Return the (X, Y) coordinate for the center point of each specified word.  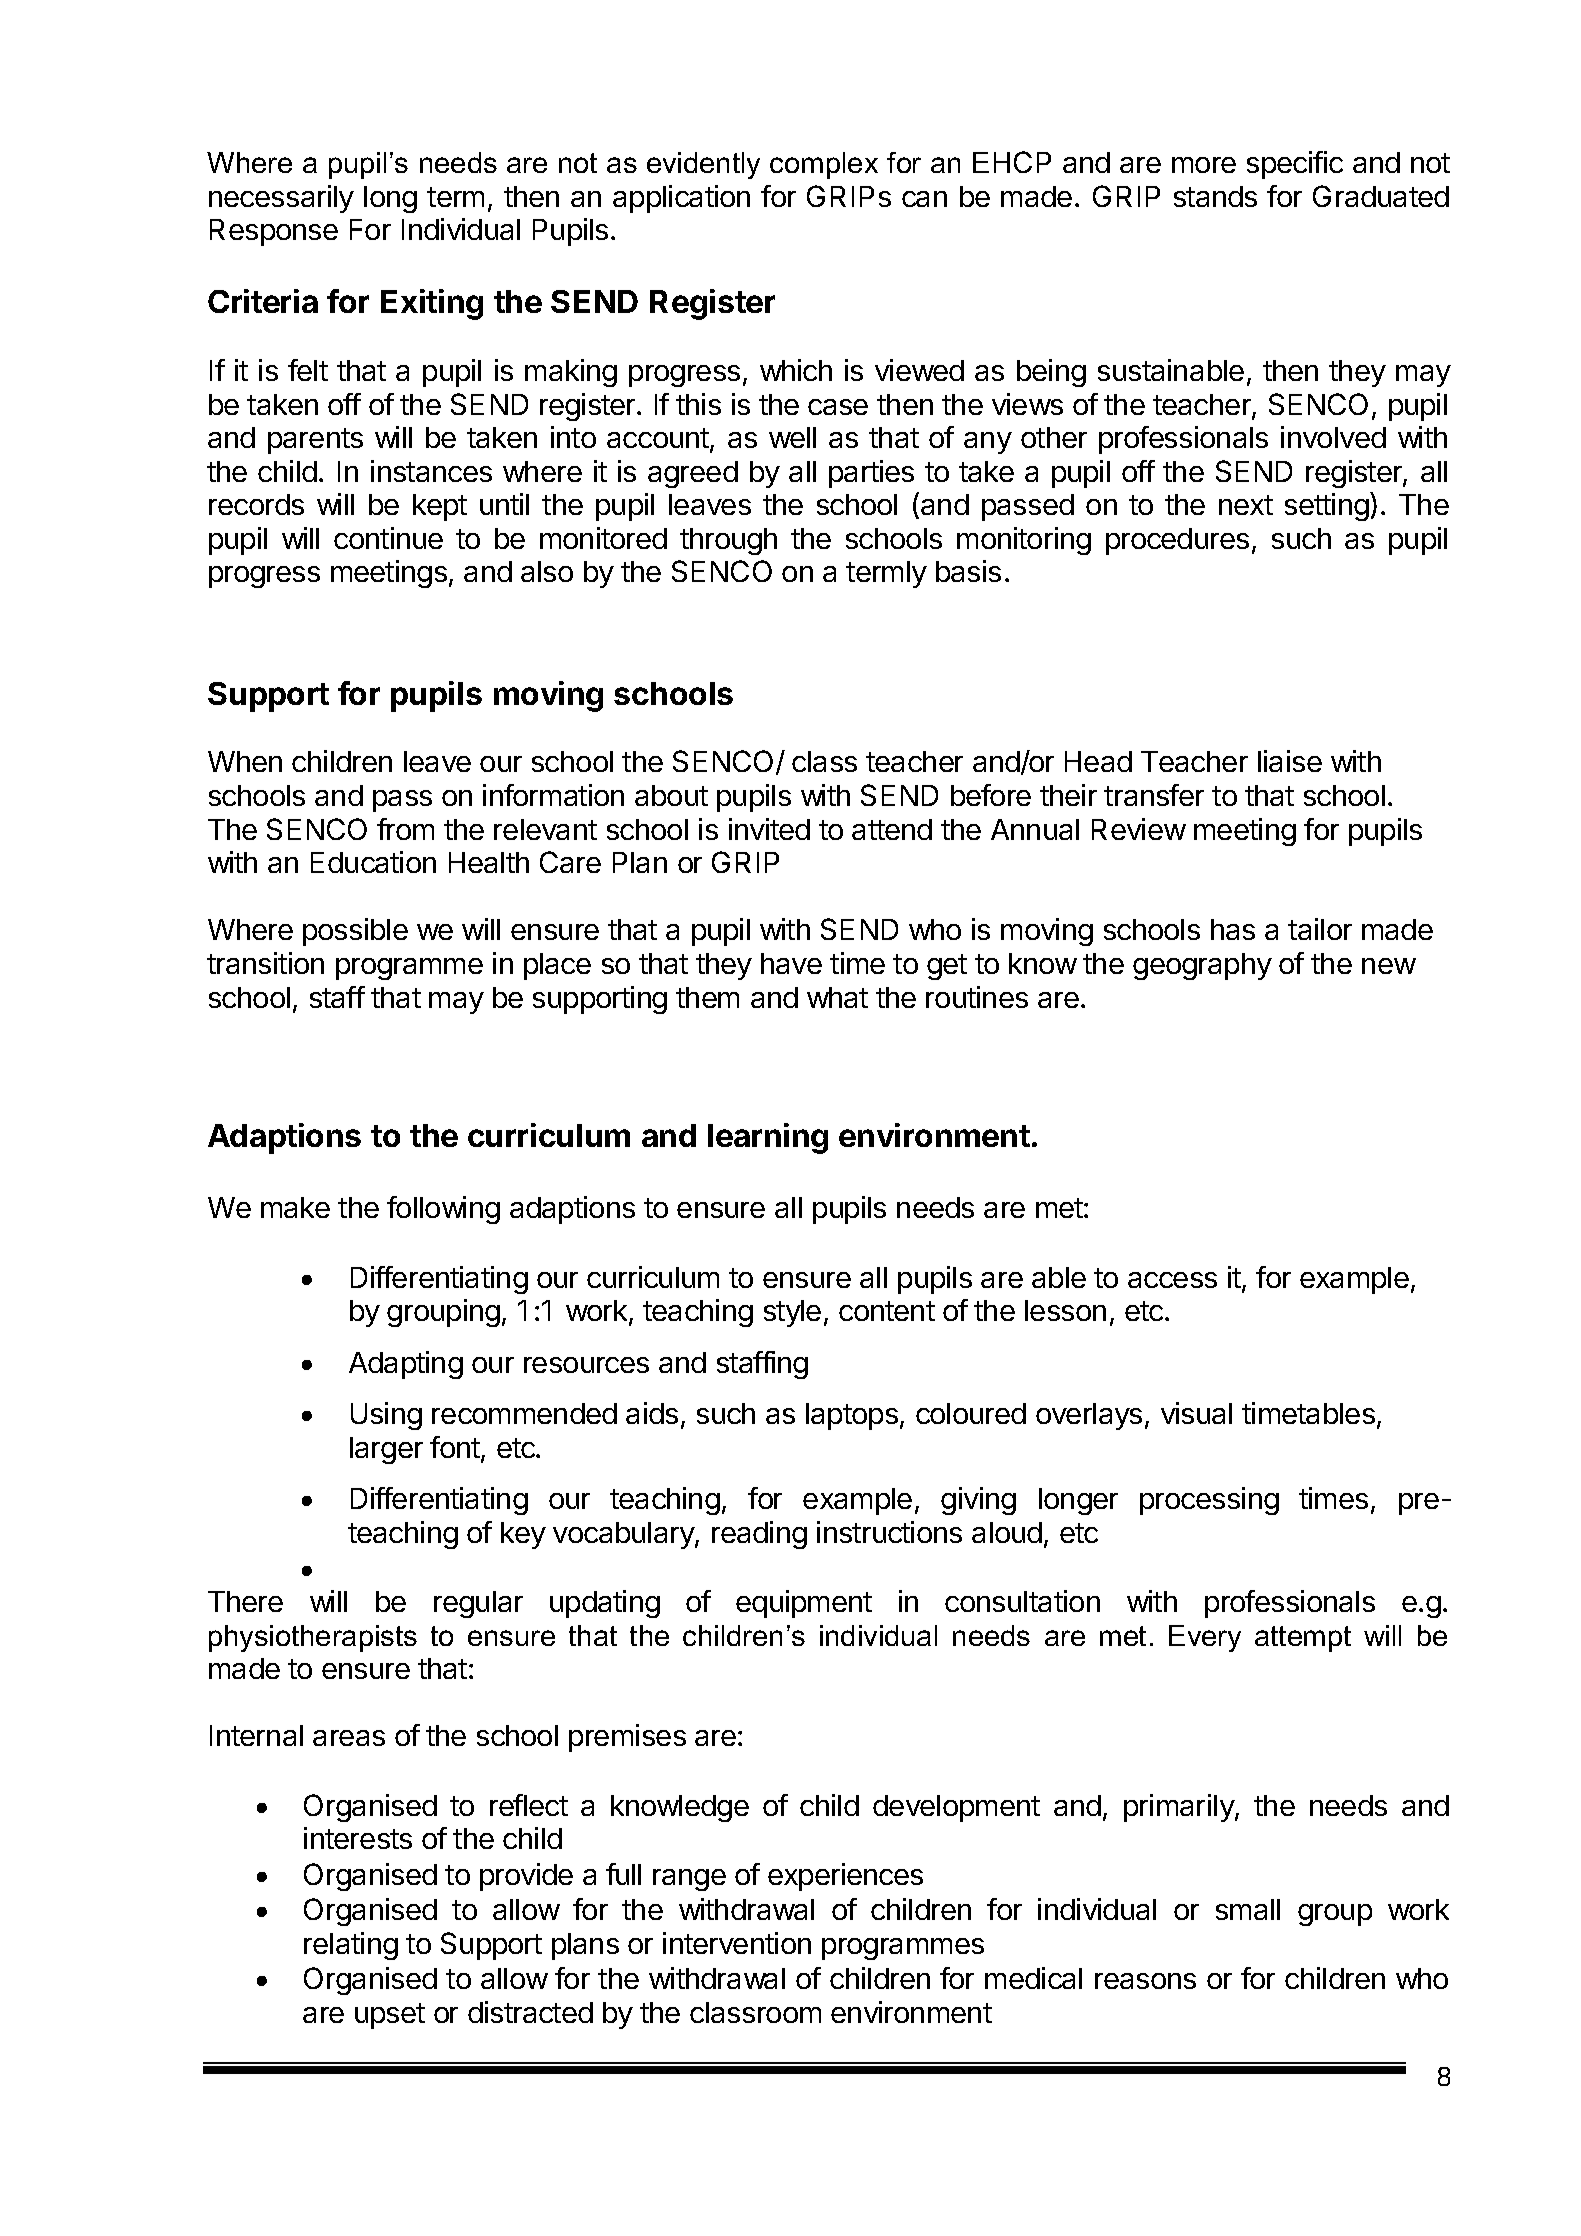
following (443, 1210)
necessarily (281, 199)
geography (1202, 966)
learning (768, 1138)
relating (351, 1946)
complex (824, 165)
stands (1215, 196)
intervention (737, 1943)
